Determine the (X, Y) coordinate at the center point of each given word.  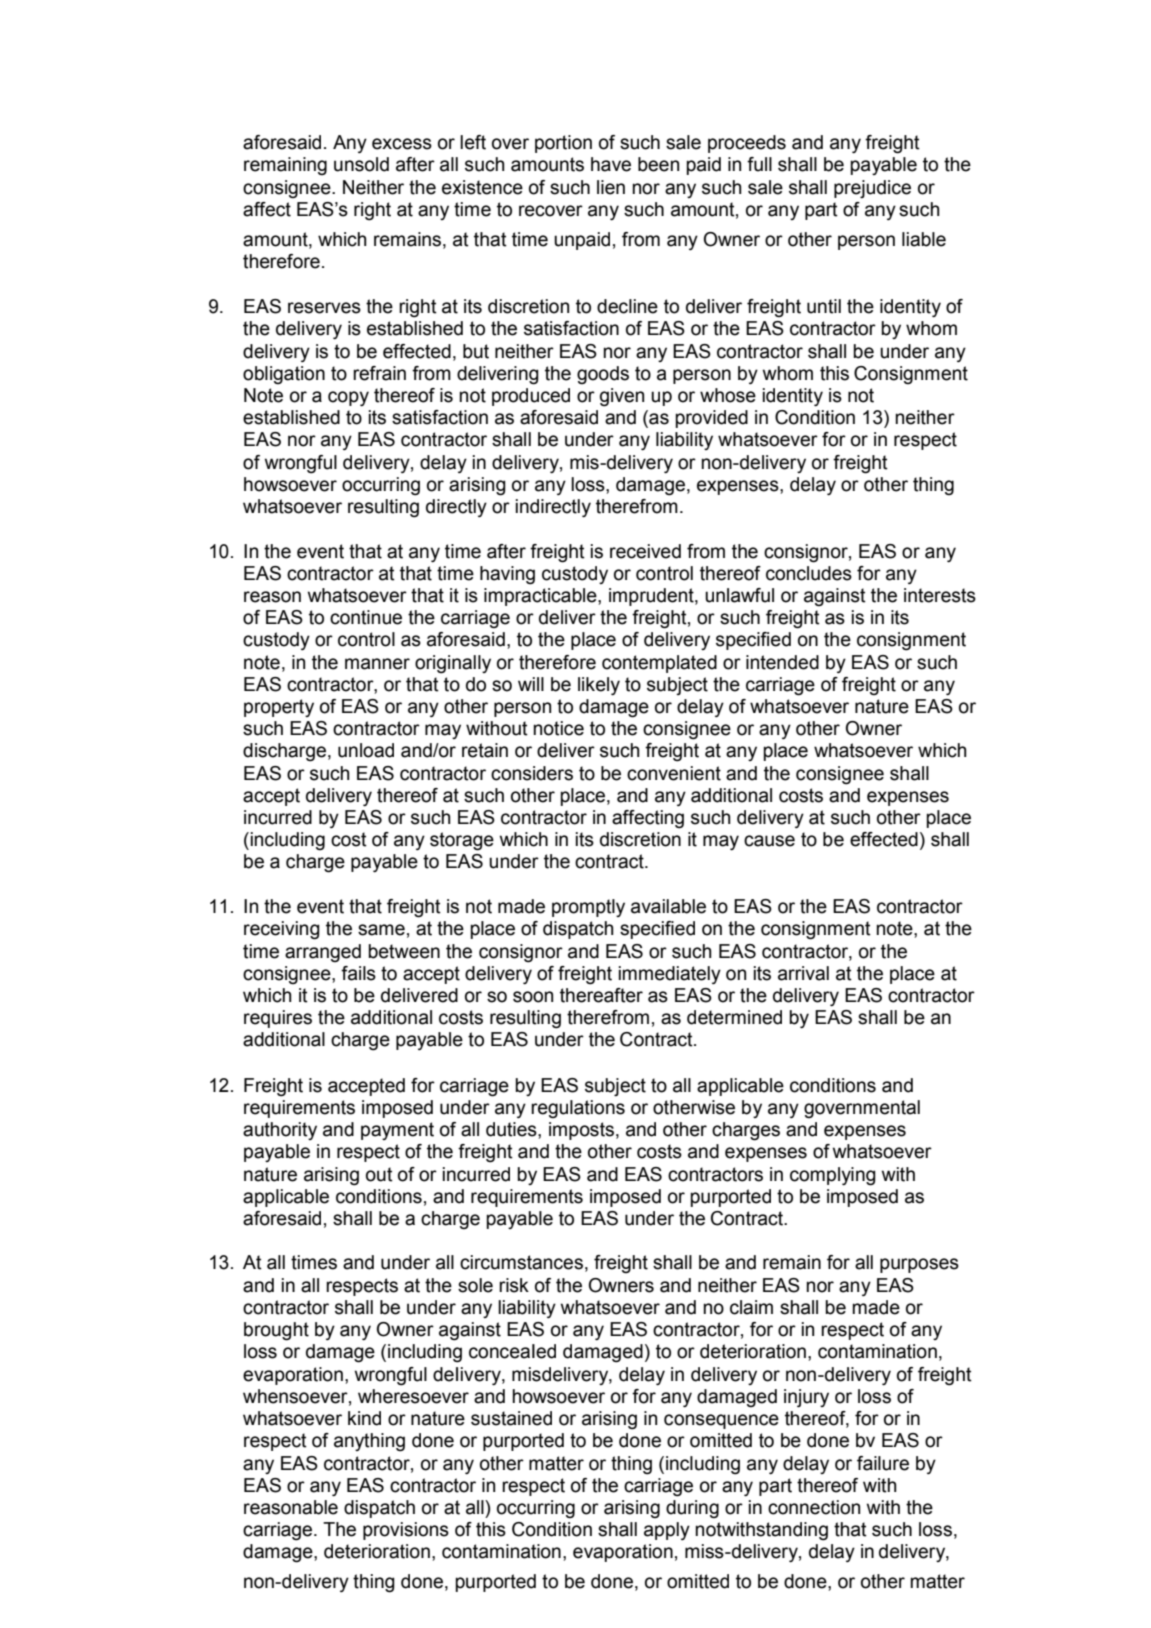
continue (366, 617)
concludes (809, 573)
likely (599, 686)
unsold (361, 164)
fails (358, 973)
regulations (578, 1109)
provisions (406, 1531)
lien (611, 187)
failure (883, 1463)
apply (667, 1531)
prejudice (872, 189)
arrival (803, 973)
